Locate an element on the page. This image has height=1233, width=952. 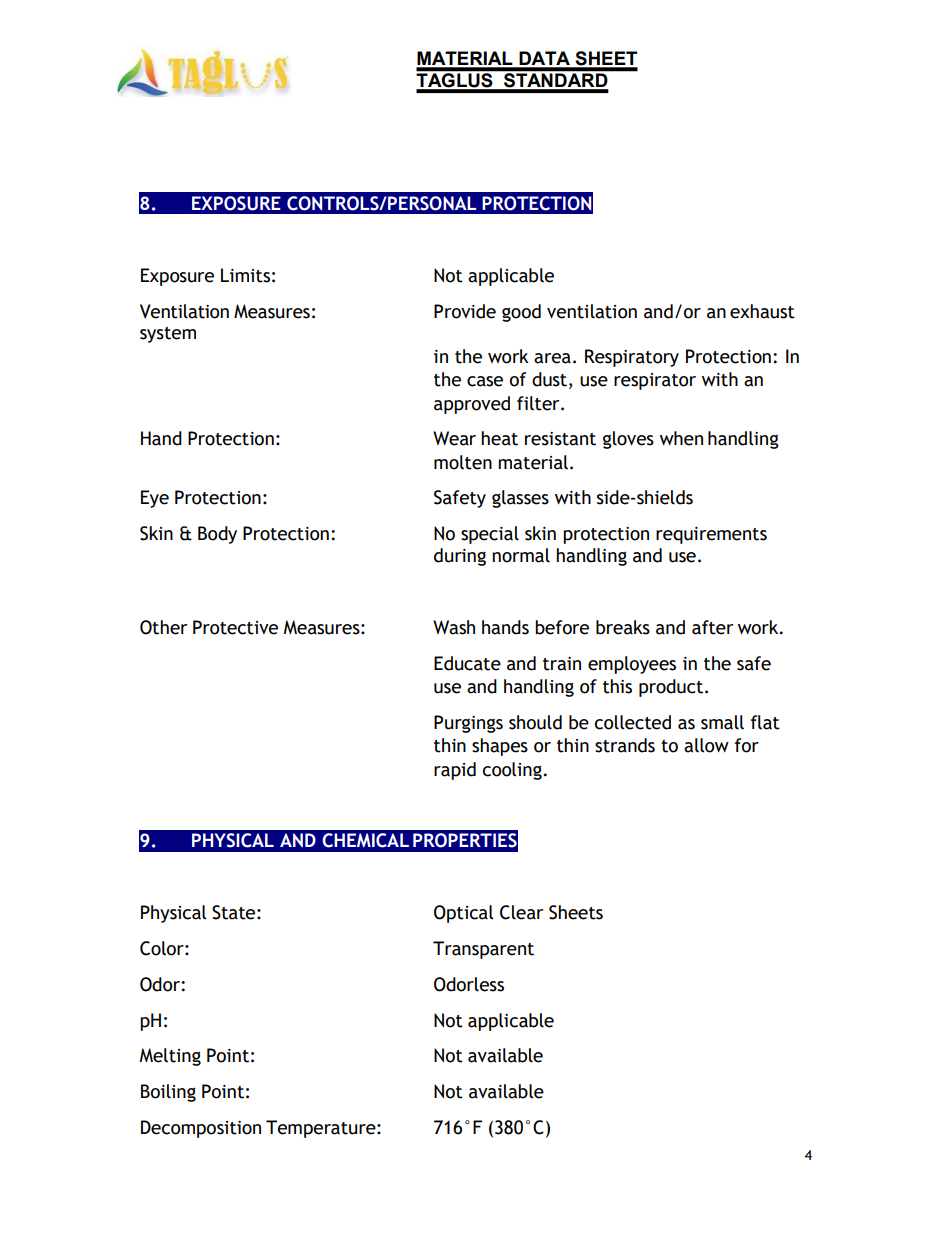
Educate is located at coordinates (467, 663).
